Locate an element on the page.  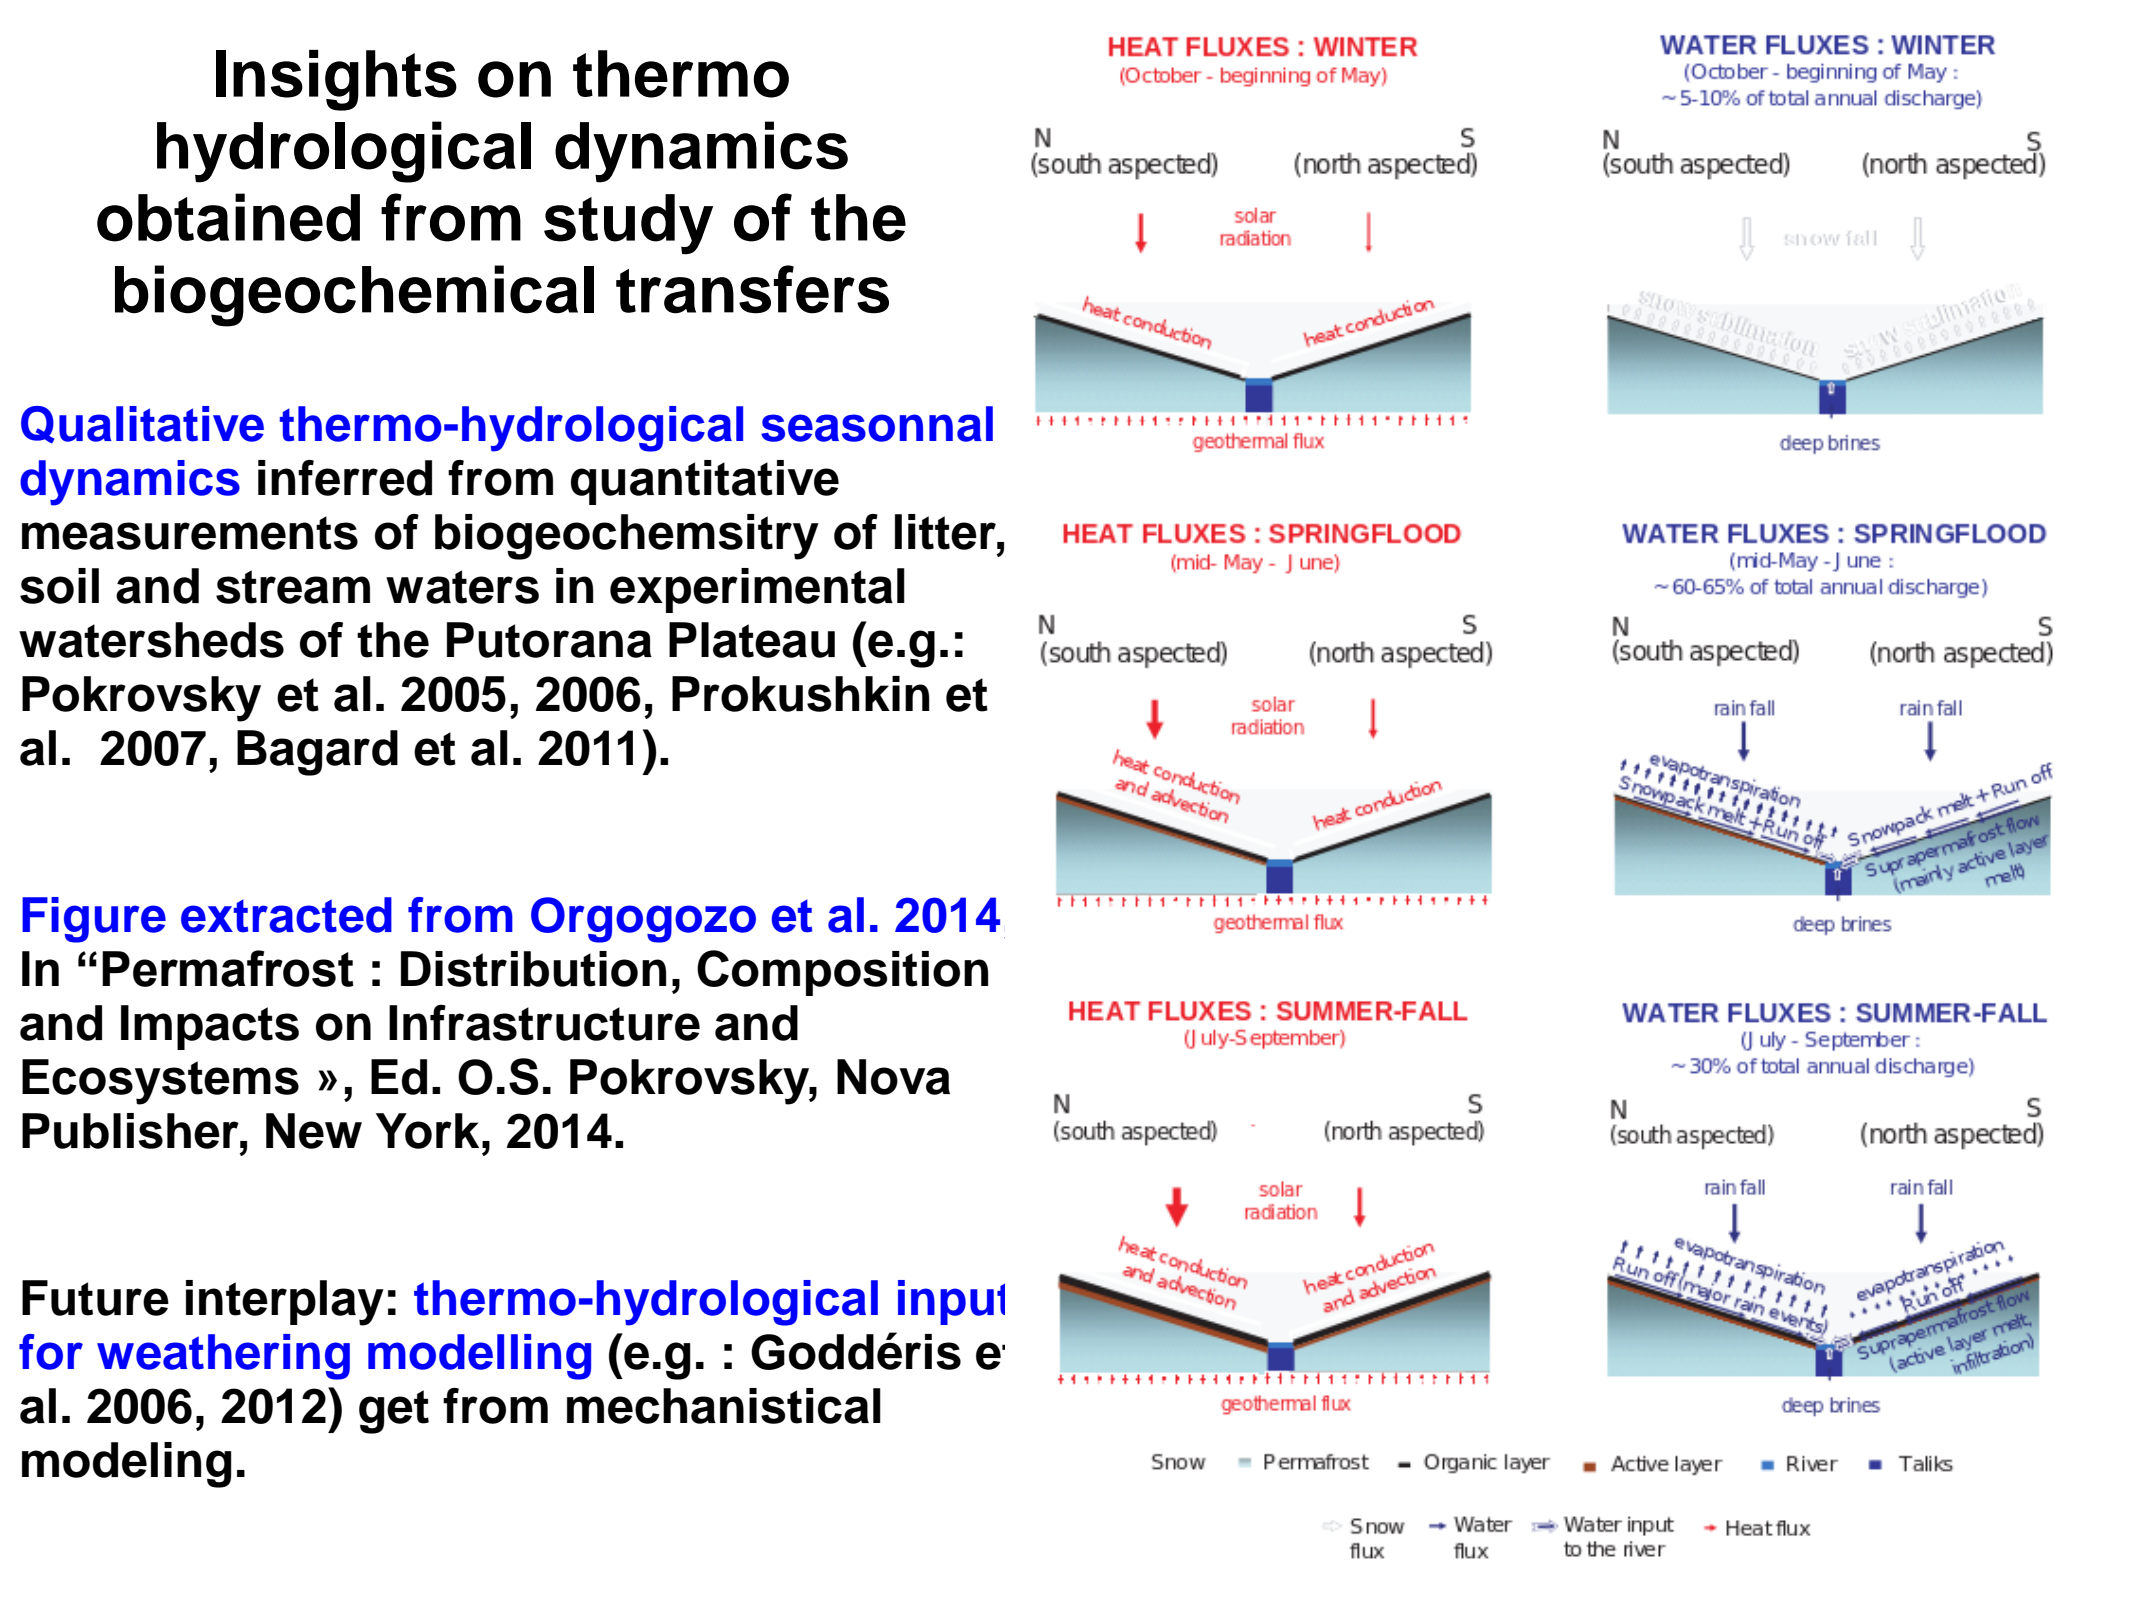
Insights is located at coordinates (336, 80).
